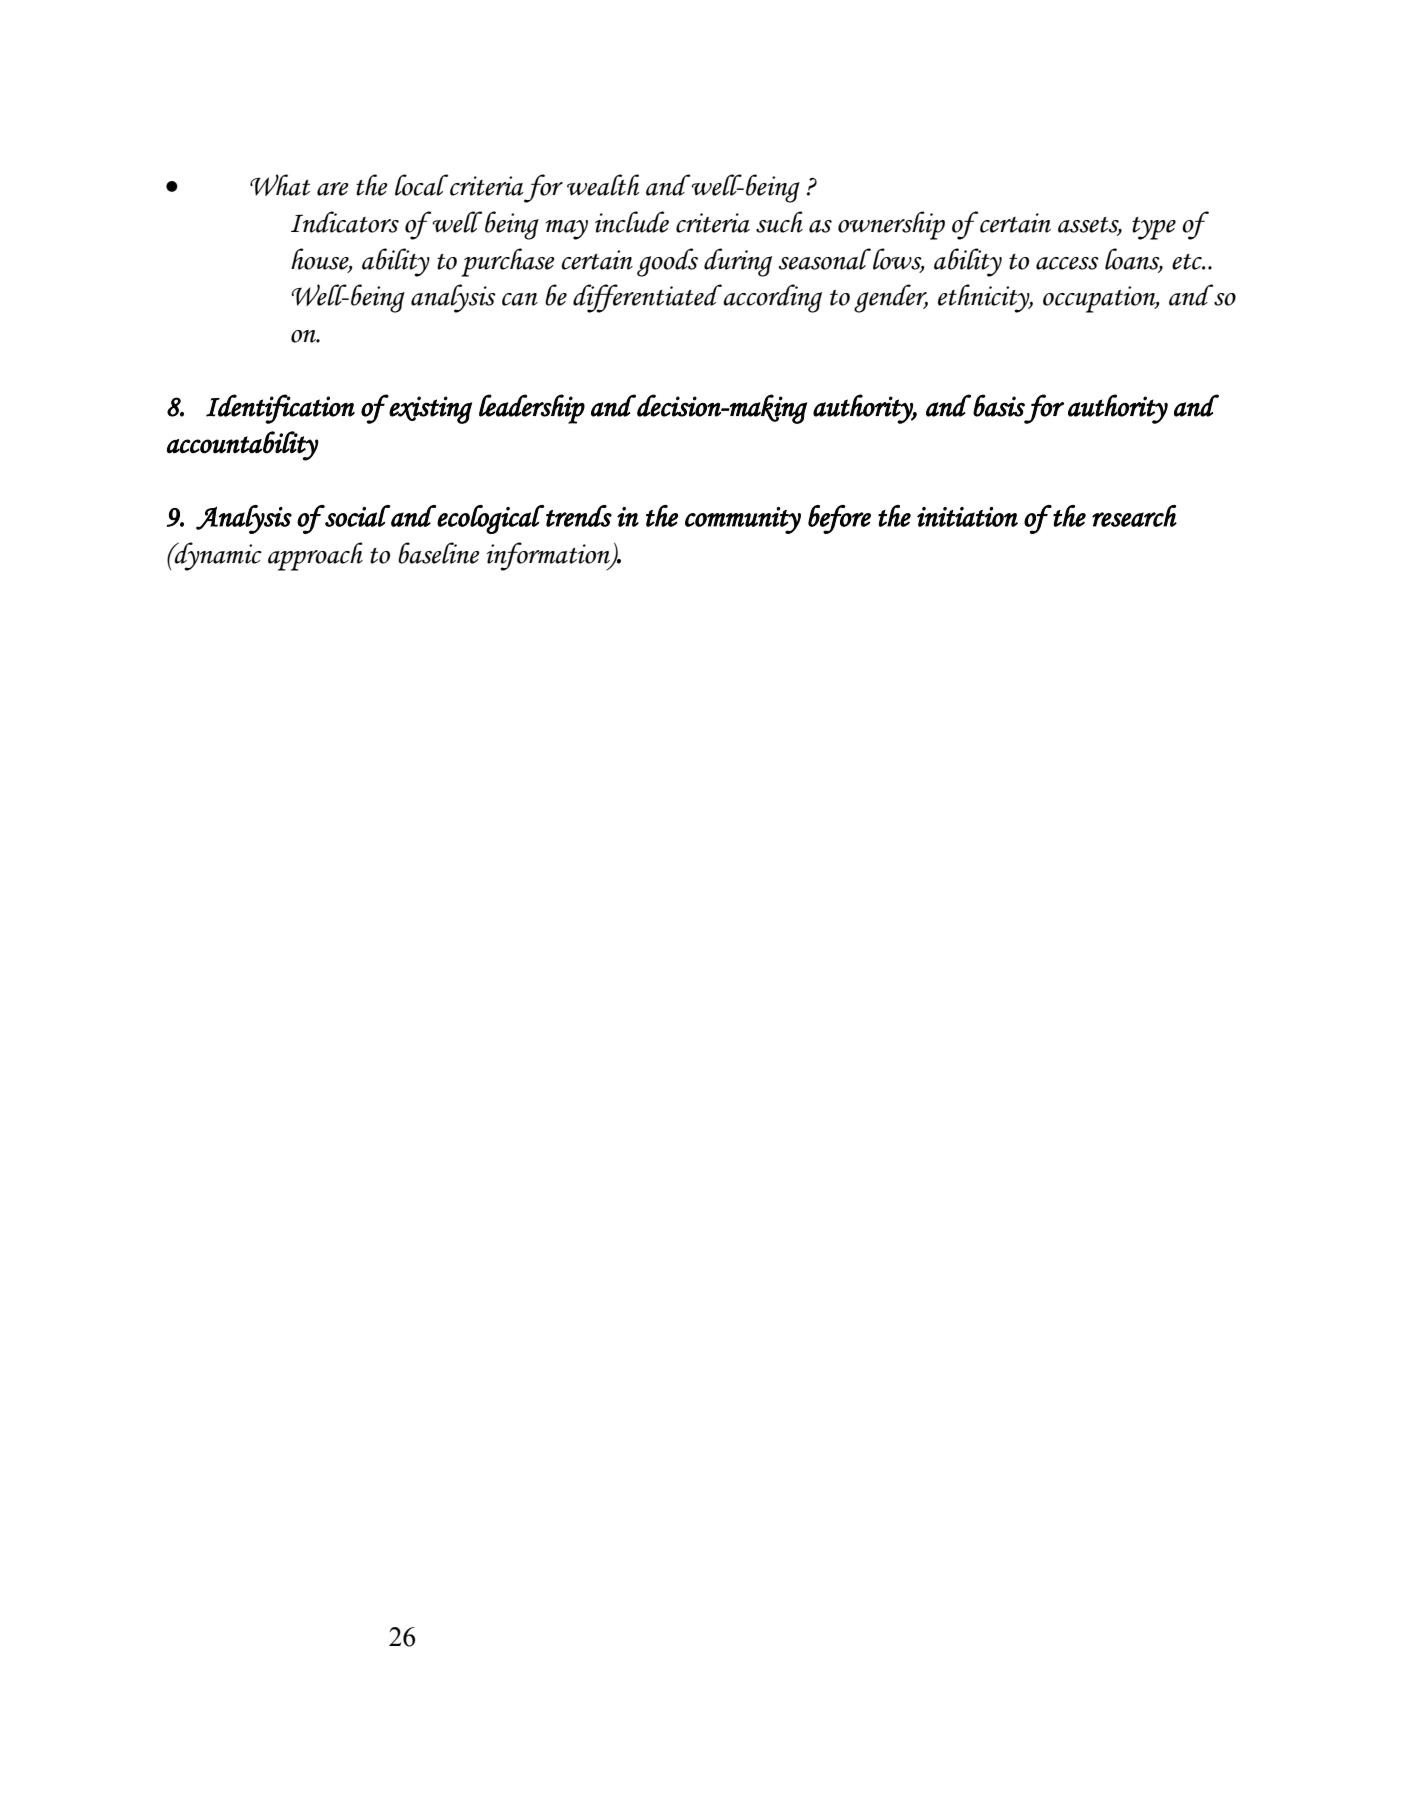 Image resolution: width=1404 pixels, height=1817 pixels. I want to click on community, so click(743, 520).
